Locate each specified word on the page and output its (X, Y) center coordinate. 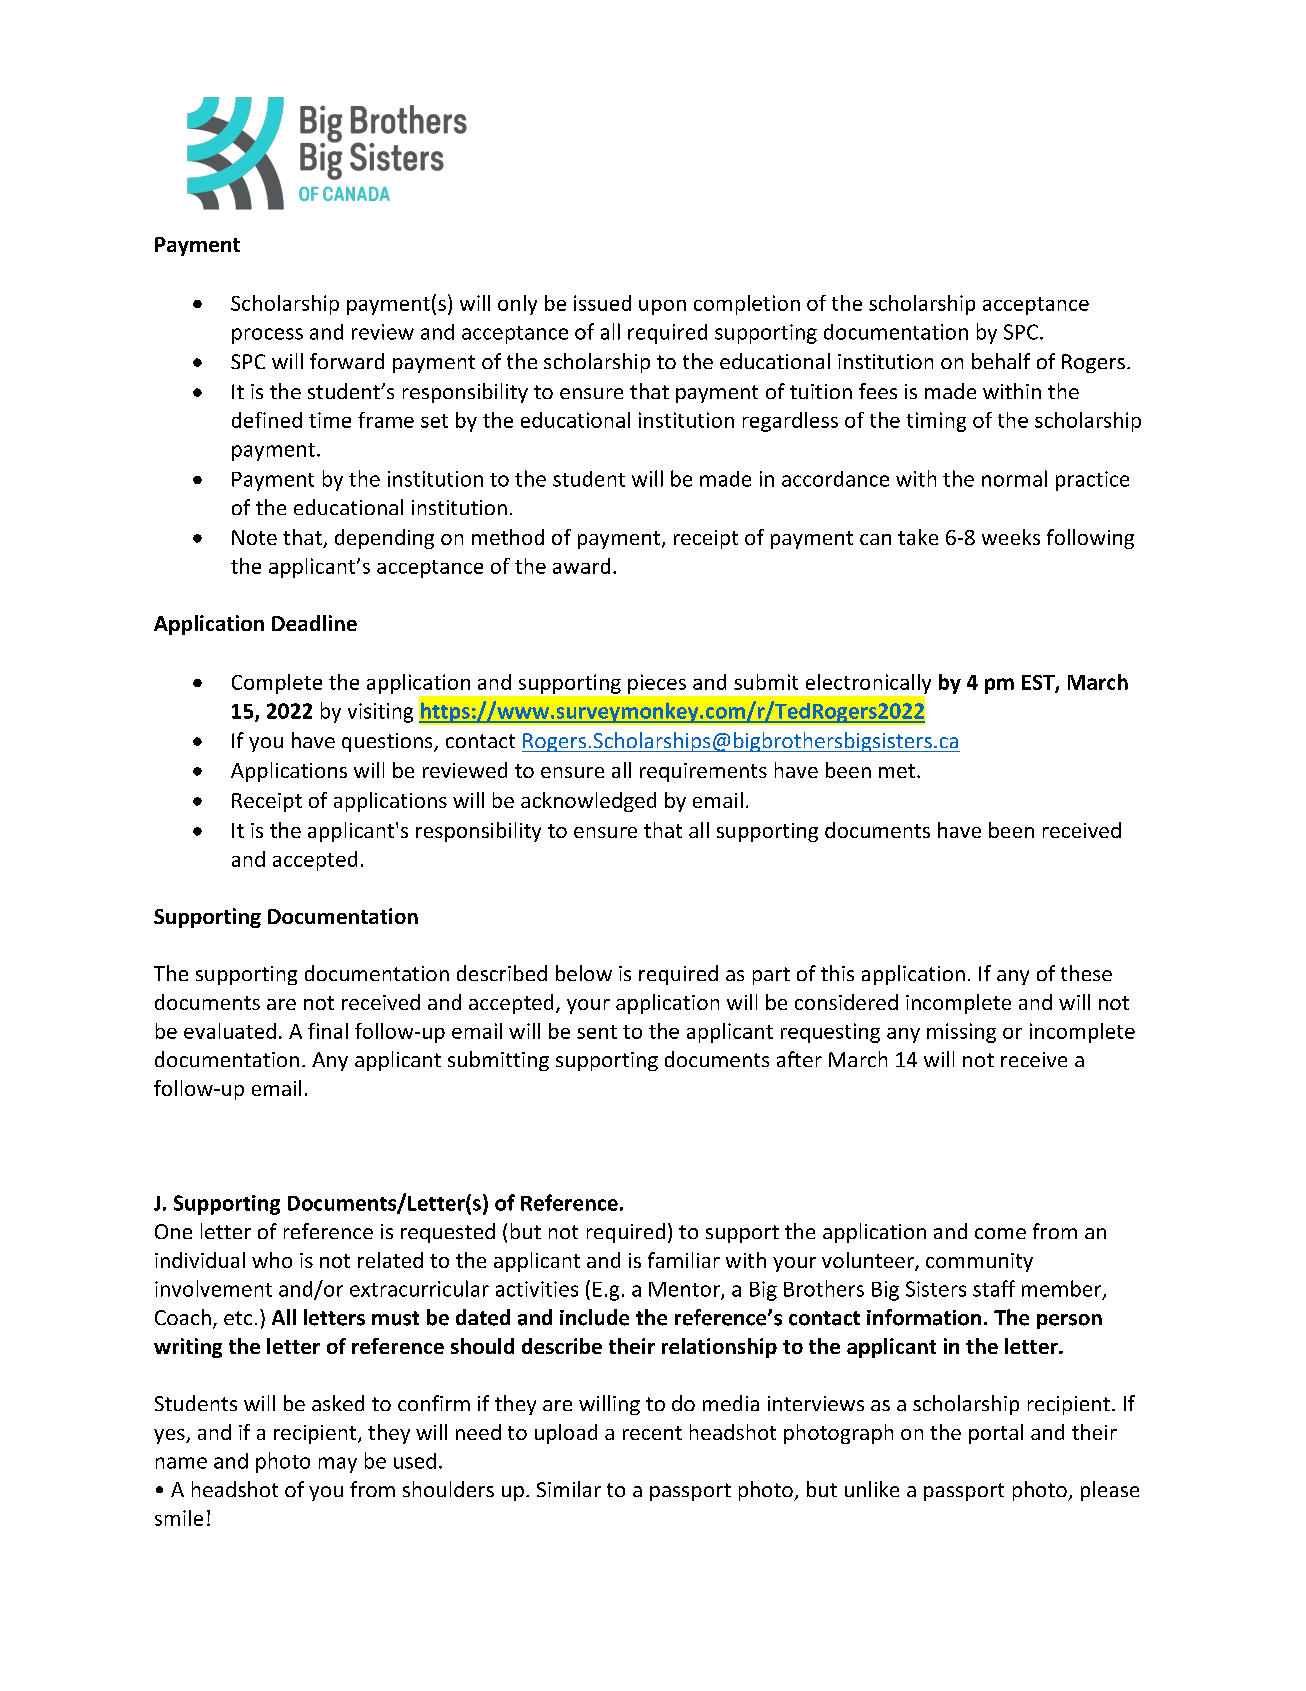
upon (662, 307)
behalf (1001, 361)
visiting (380, 713)
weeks (1011, 537)
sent (597, 1032)
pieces (657, 684)
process (267, 336)
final (328, 1031)
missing (961, 1033)
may (338, 1465)
